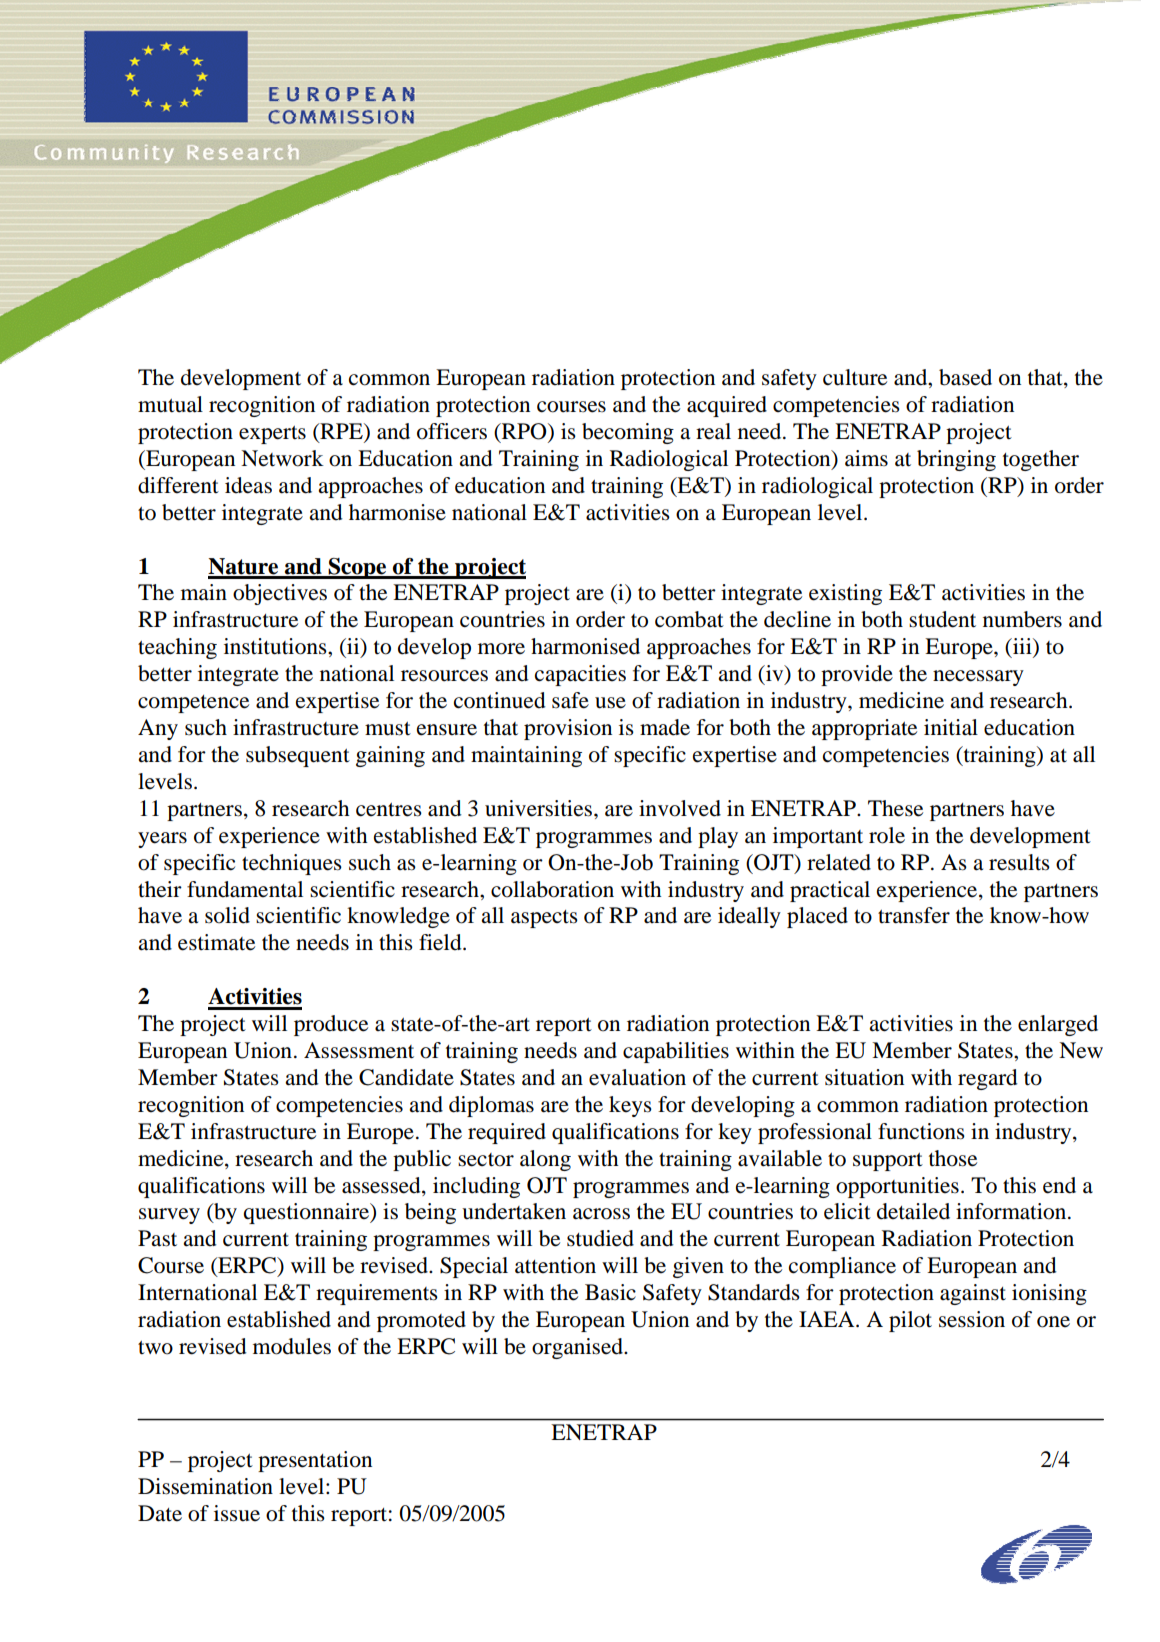 This page has height=1642, width=1160. I want to click on initial, so click(951, 727).
